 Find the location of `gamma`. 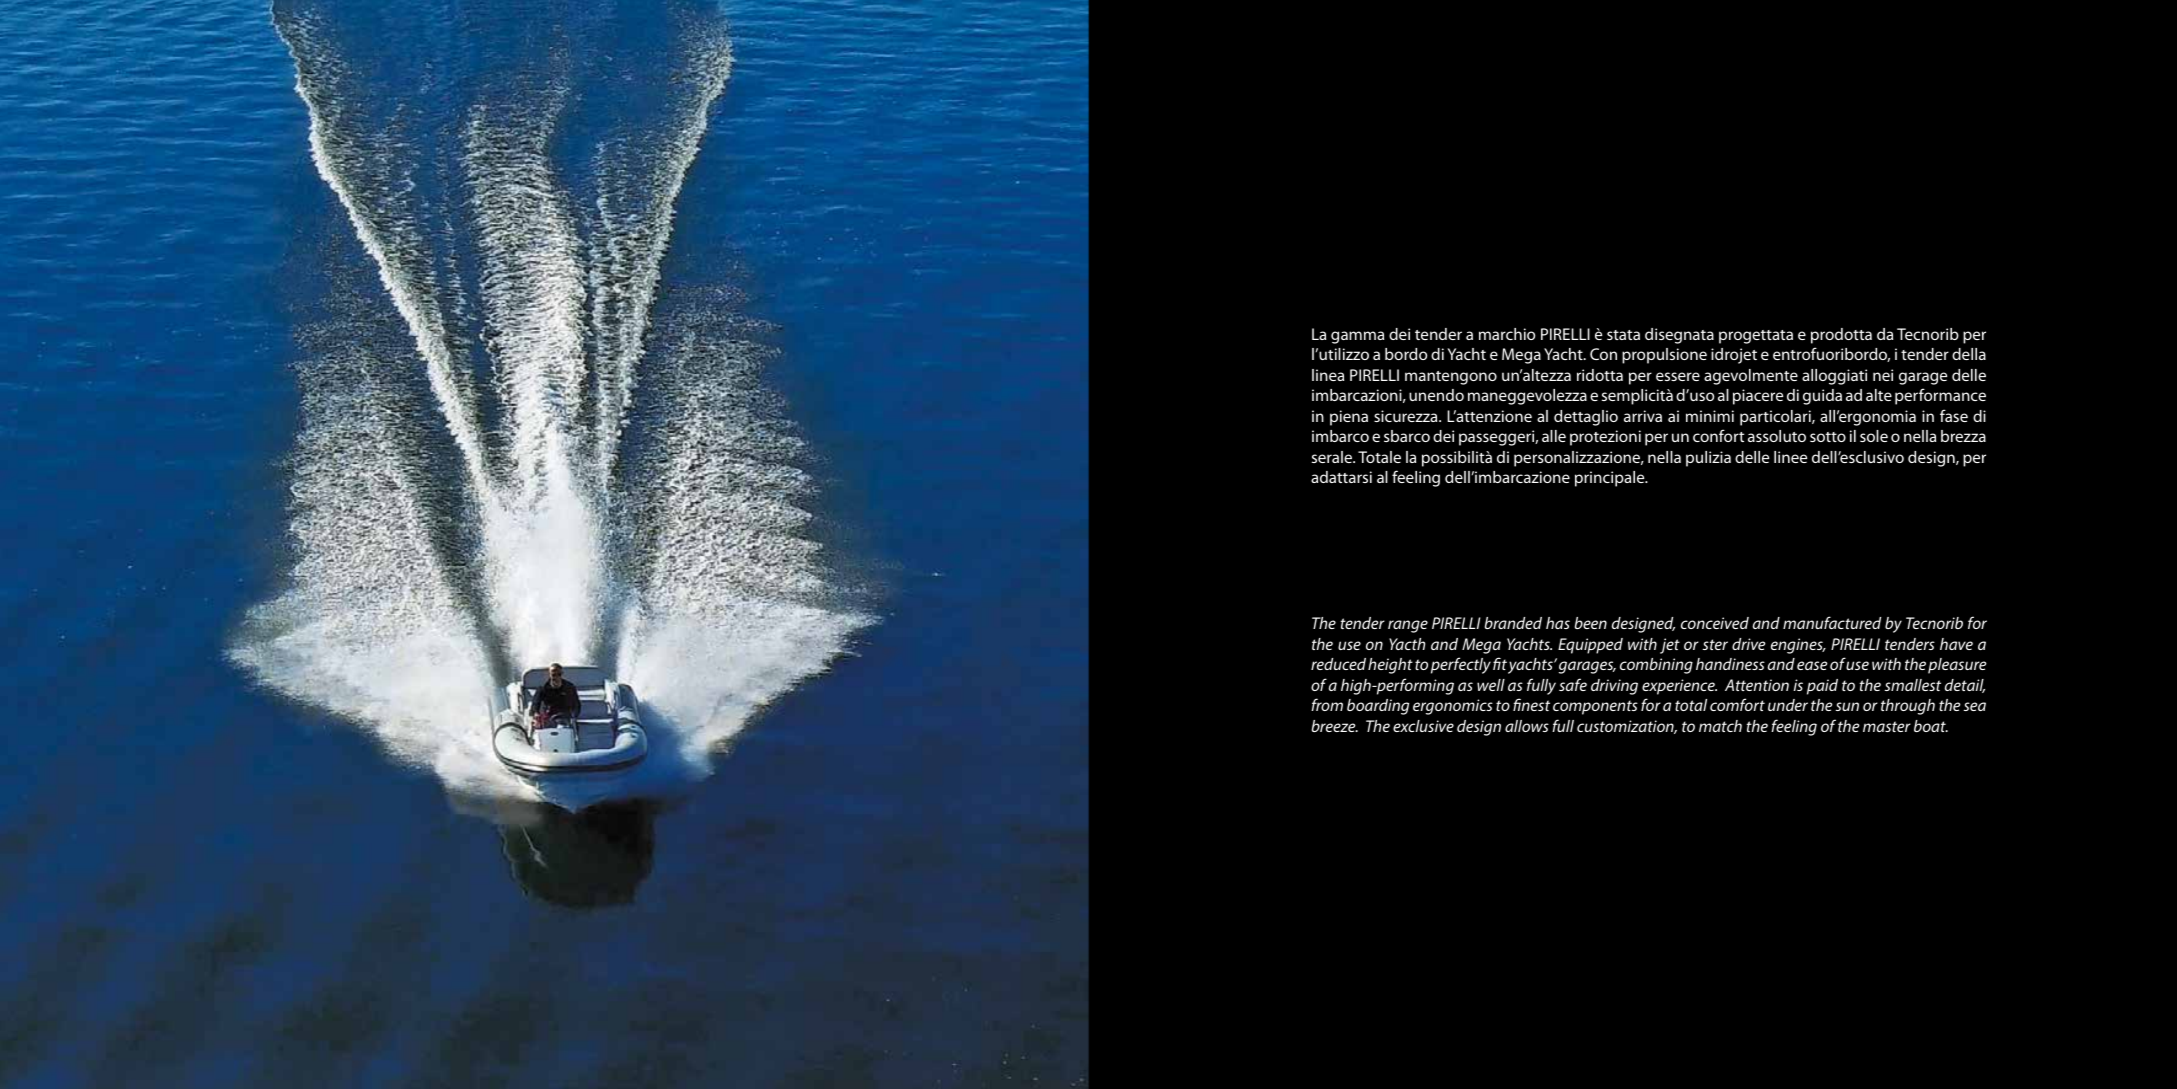

gamma is located at coordinates (1357, 337).
